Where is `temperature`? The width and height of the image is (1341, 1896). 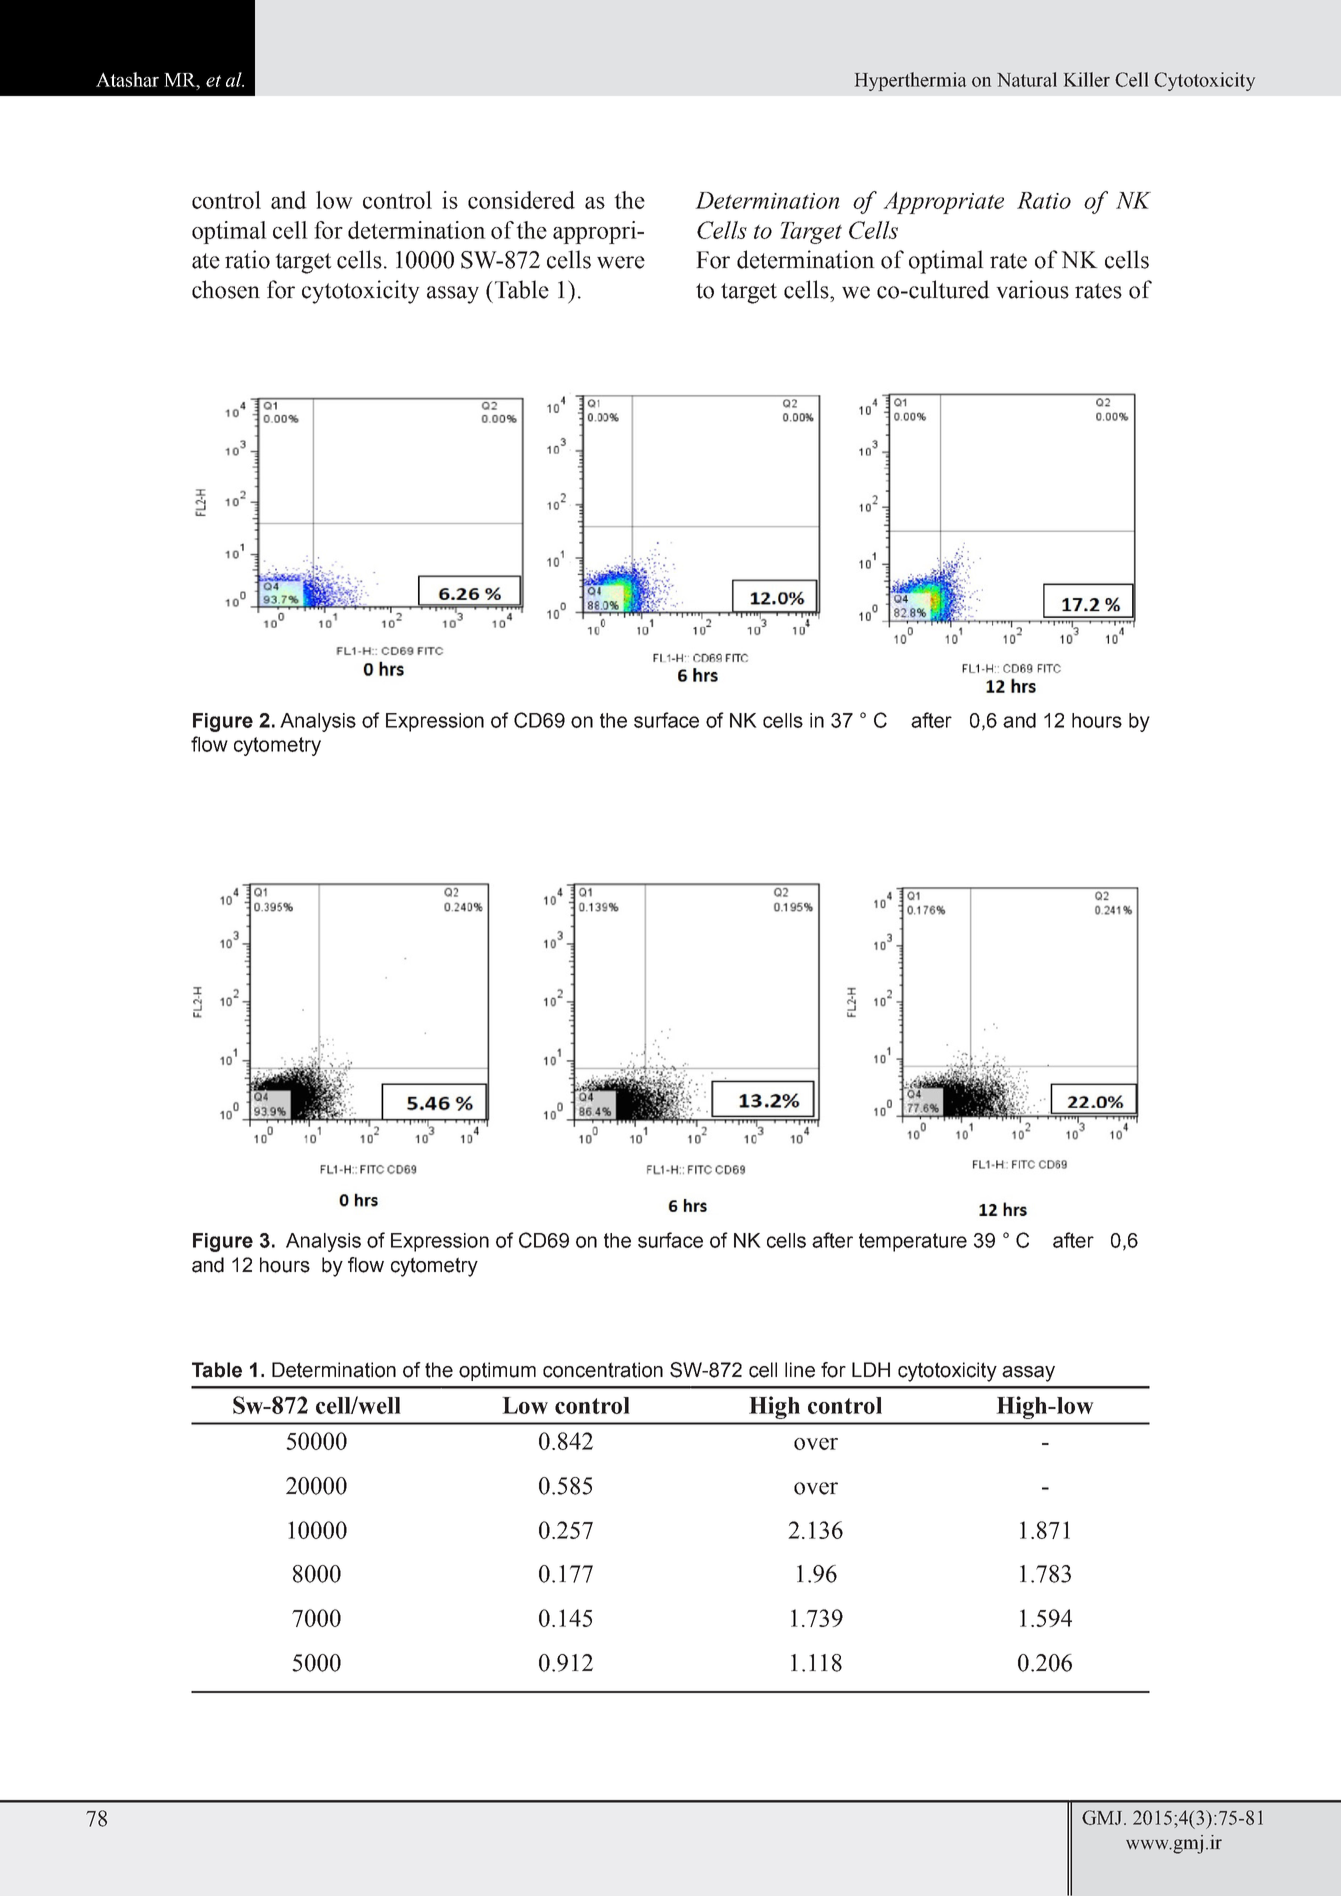 temperature is located at coordinates (913, 1242).
